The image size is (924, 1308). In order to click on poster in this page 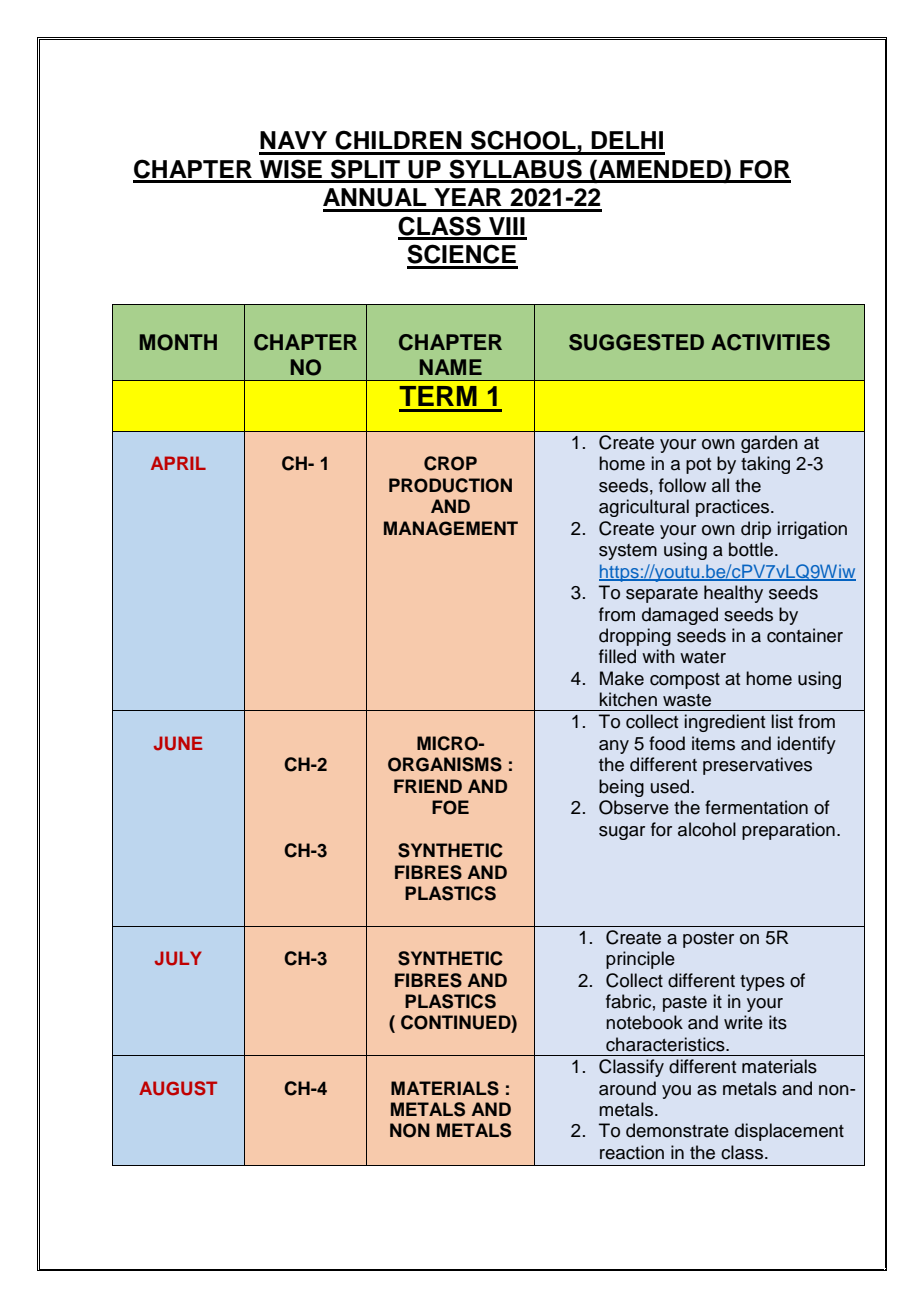, I will do `click(708, 940)`.
